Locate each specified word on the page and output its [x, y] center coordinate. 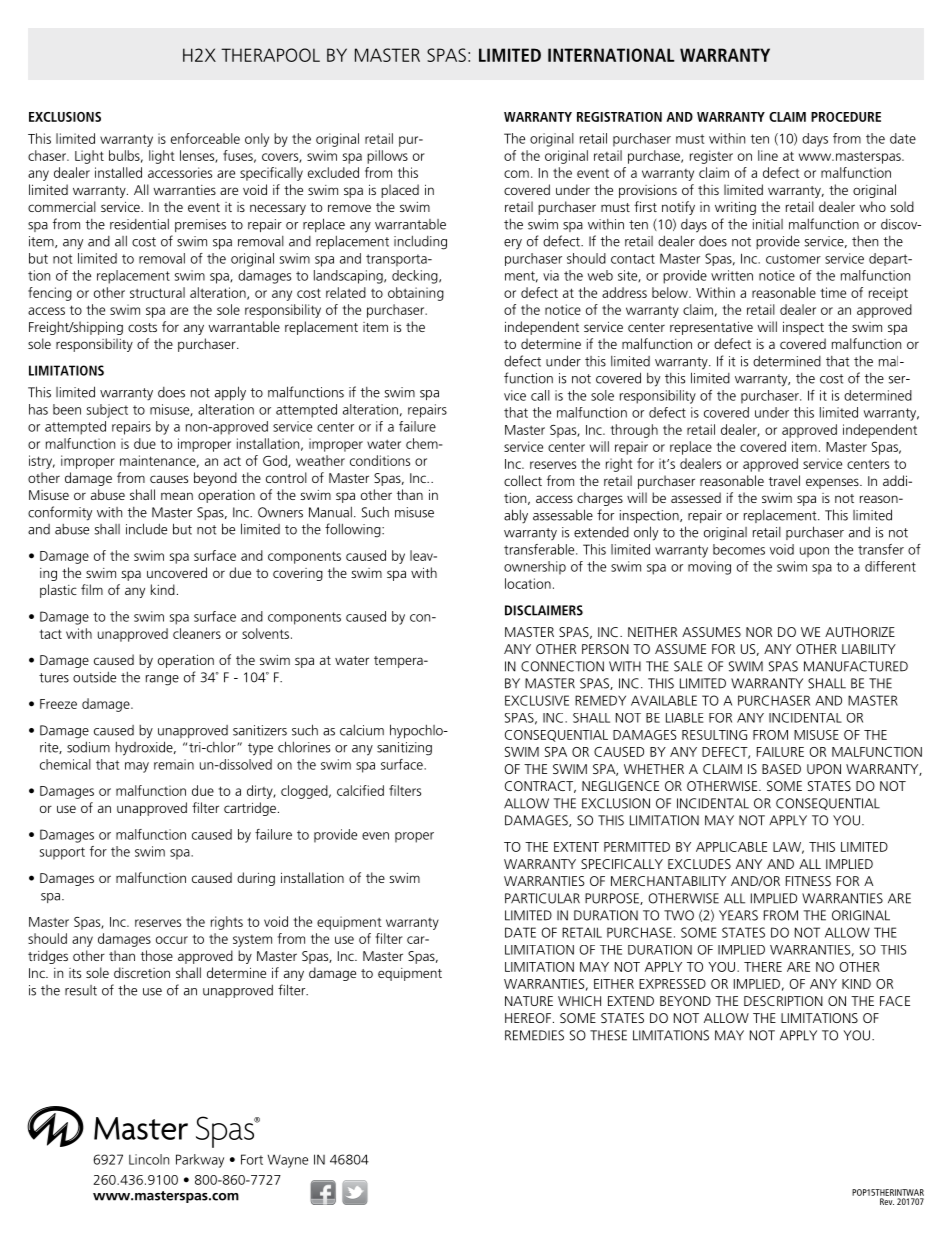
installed [118, 172]
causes [169, 479]
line [768, 155]
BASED [781, 769]
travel [784, 480]
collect [523, 480]
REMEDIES [534, 1035]
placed [400, 191]
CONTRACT [540, 787]
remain [174, 764]
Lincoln [149, 1159]
